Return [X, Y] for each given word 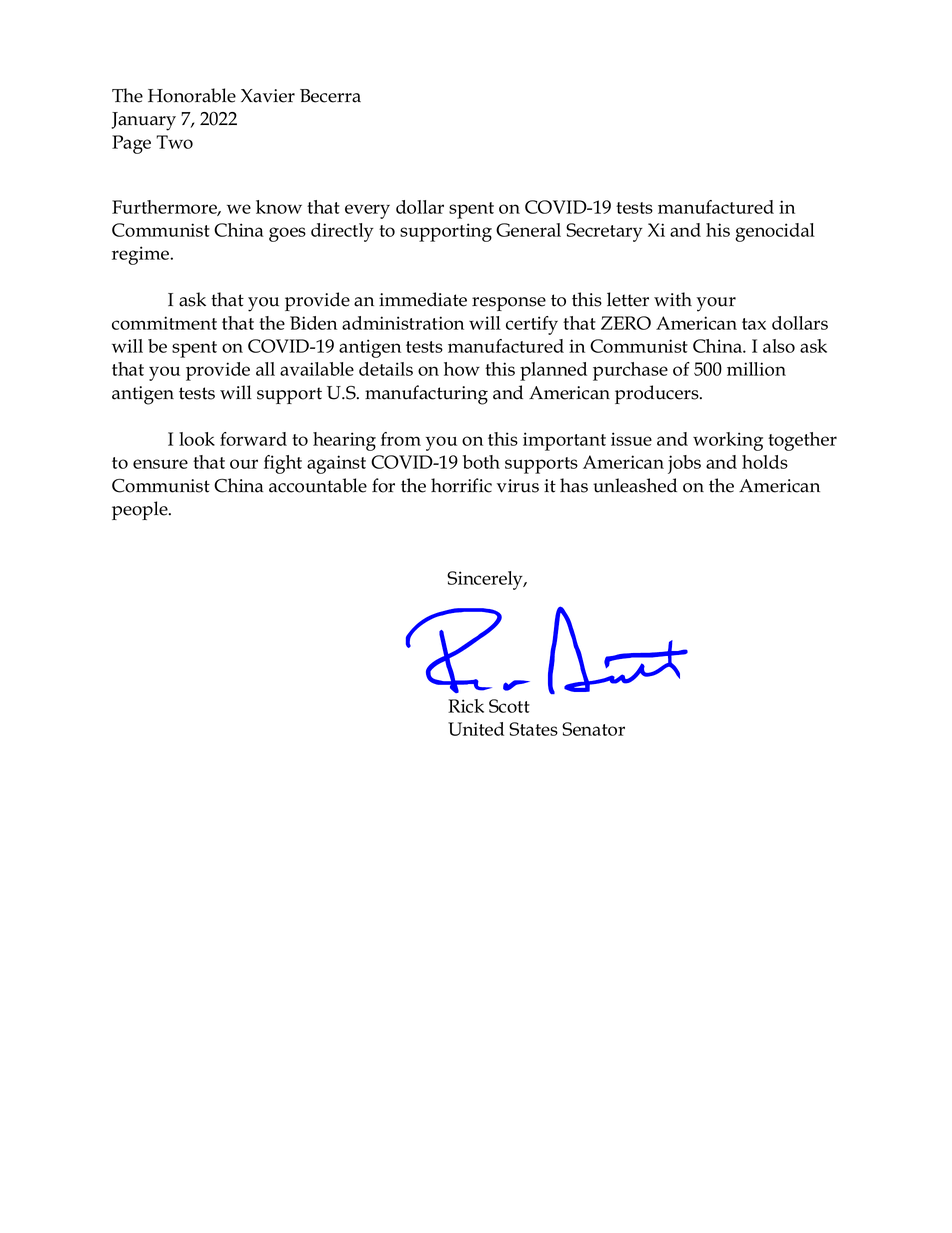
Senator [593, 729]
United [476, 729]
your [716, 304]
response [509, 304]
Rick [466, 706]
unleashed [635, 485]
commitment [164, 323]
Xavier [268, 96]
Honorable [192, 95]
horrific [461, 485]
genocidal [775, 232]
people [141, 510]
